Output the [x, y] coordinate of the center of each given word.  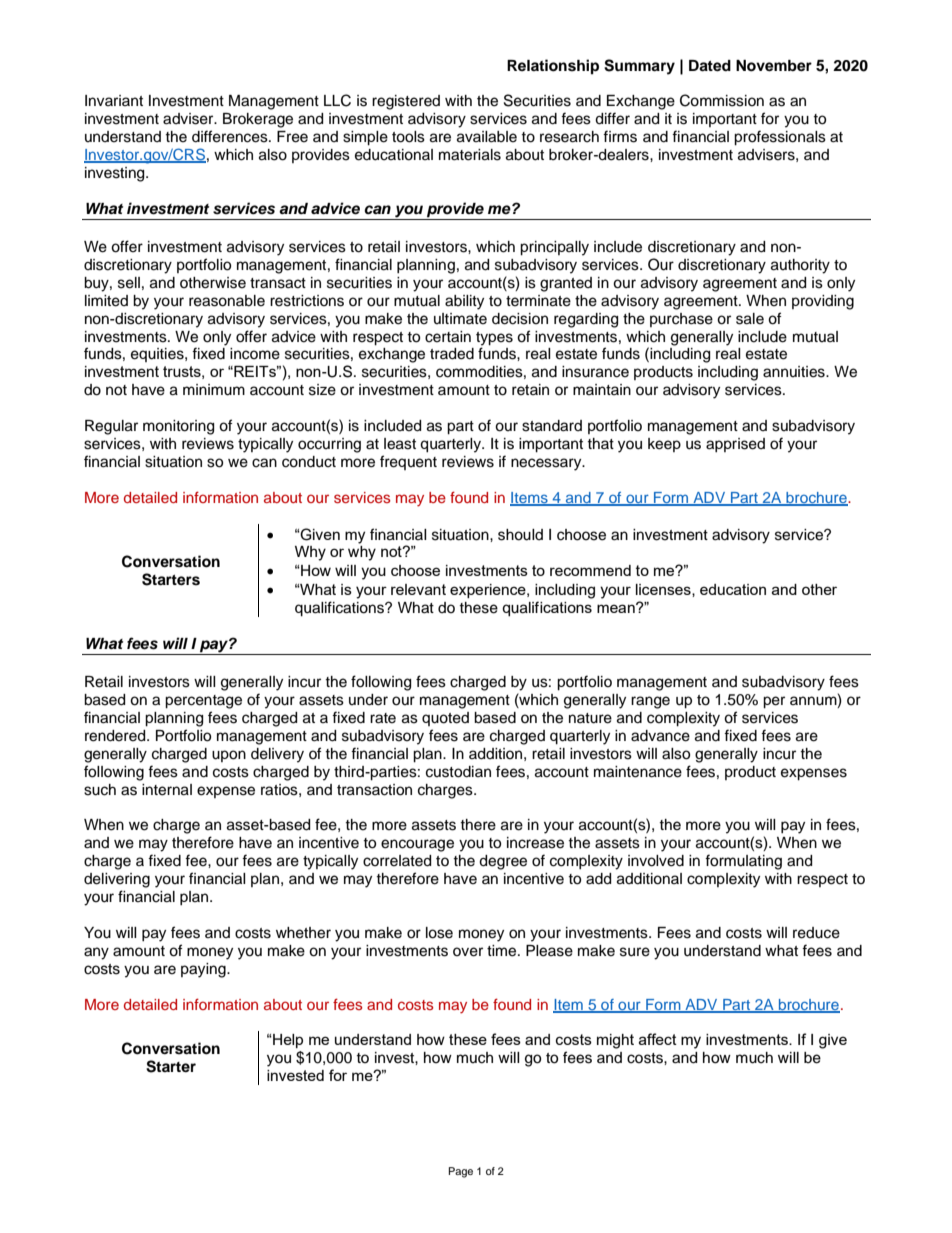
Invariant [114, 100]
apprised [735, 445]
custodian [458, 772]
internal [167, 790]
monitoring [178, 427]
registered [406, 102]
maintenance [638, 772]
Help [287, 1041]
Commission [722, 100]
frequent [408, 462]
